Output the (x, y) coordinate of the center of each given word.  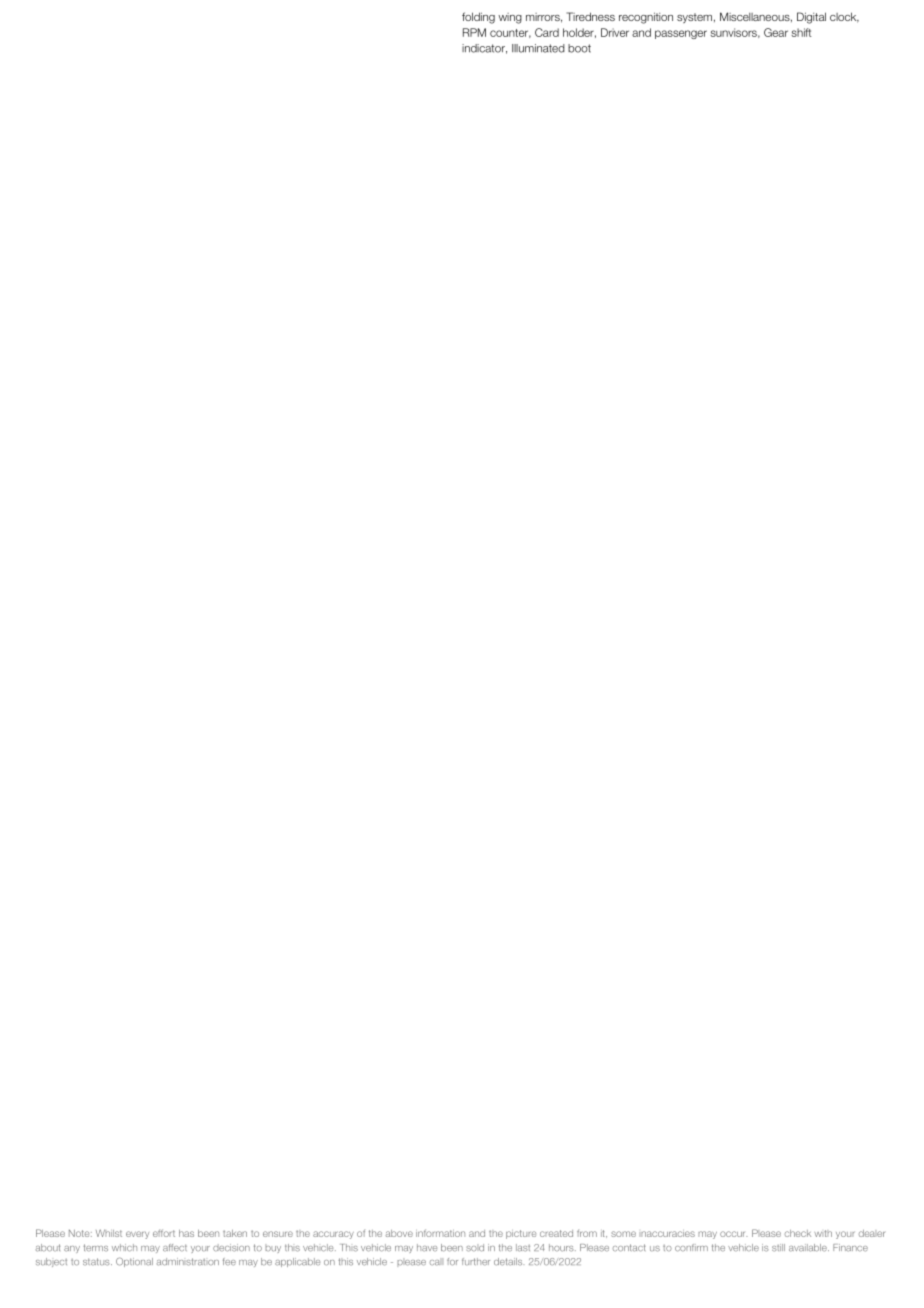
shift (801, 32)
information (440, 1233)
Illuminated (538, 48)
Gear (776, 32)
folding (478, 18)
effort (164, 1233)
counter (510, 33)
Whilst (109, 1233)
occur (734, 1234)
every (137, 1235)
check (798, 1233)
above (399, 1233)
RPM (474, 32)
